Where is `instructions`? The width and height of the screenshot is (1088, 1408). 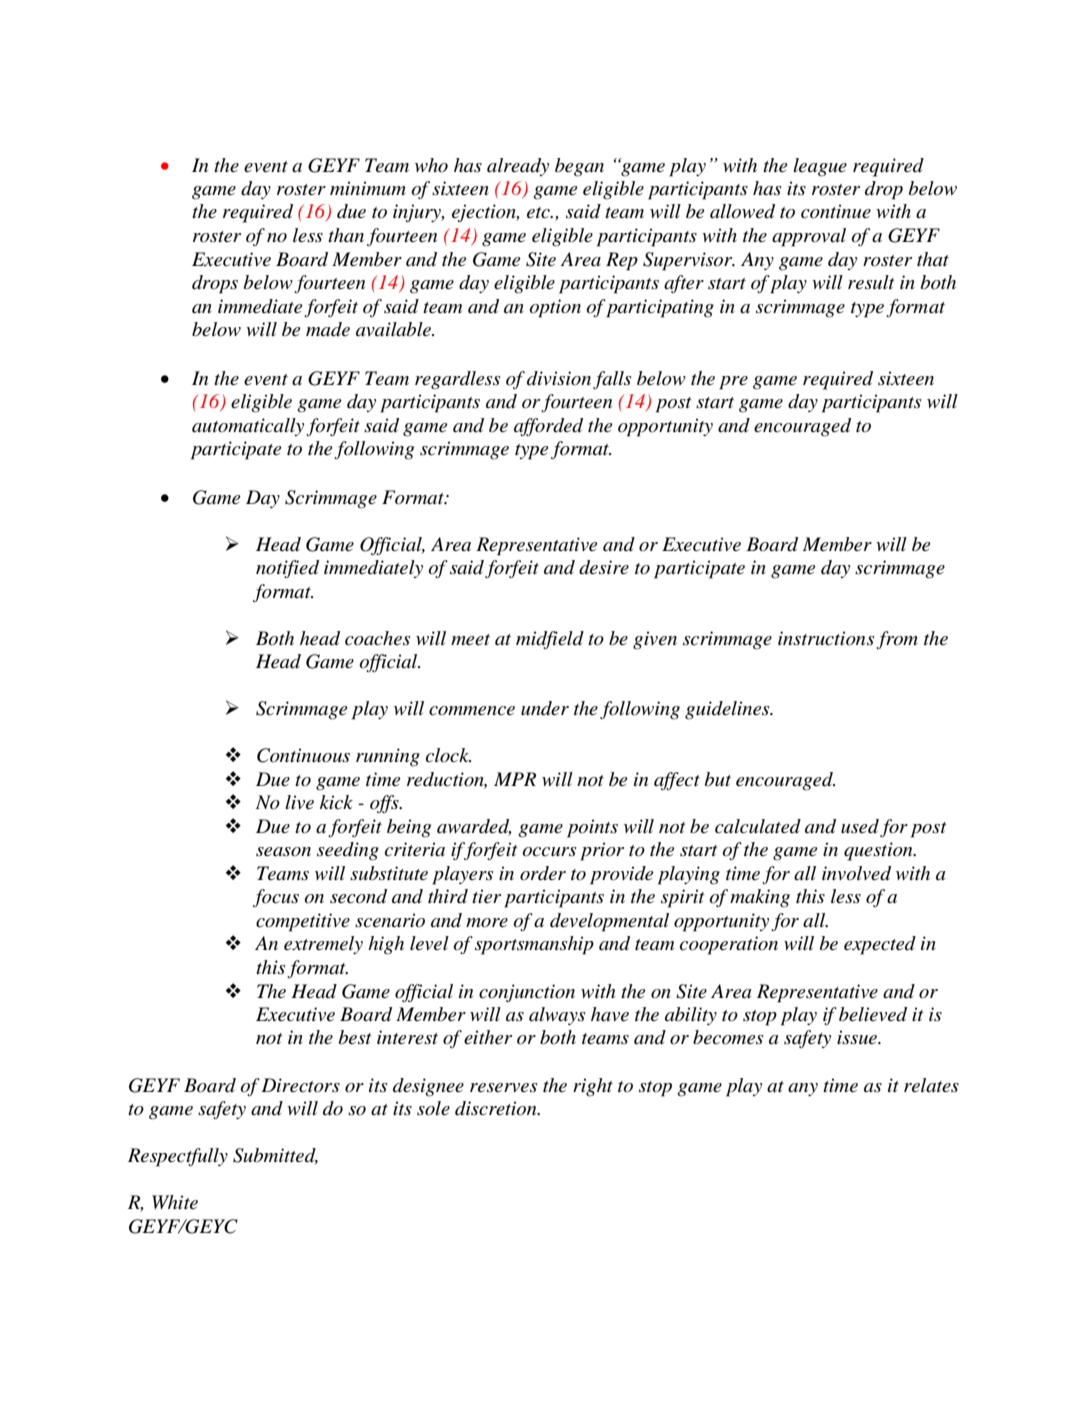 instructions is located at coordinates (826, 638).
